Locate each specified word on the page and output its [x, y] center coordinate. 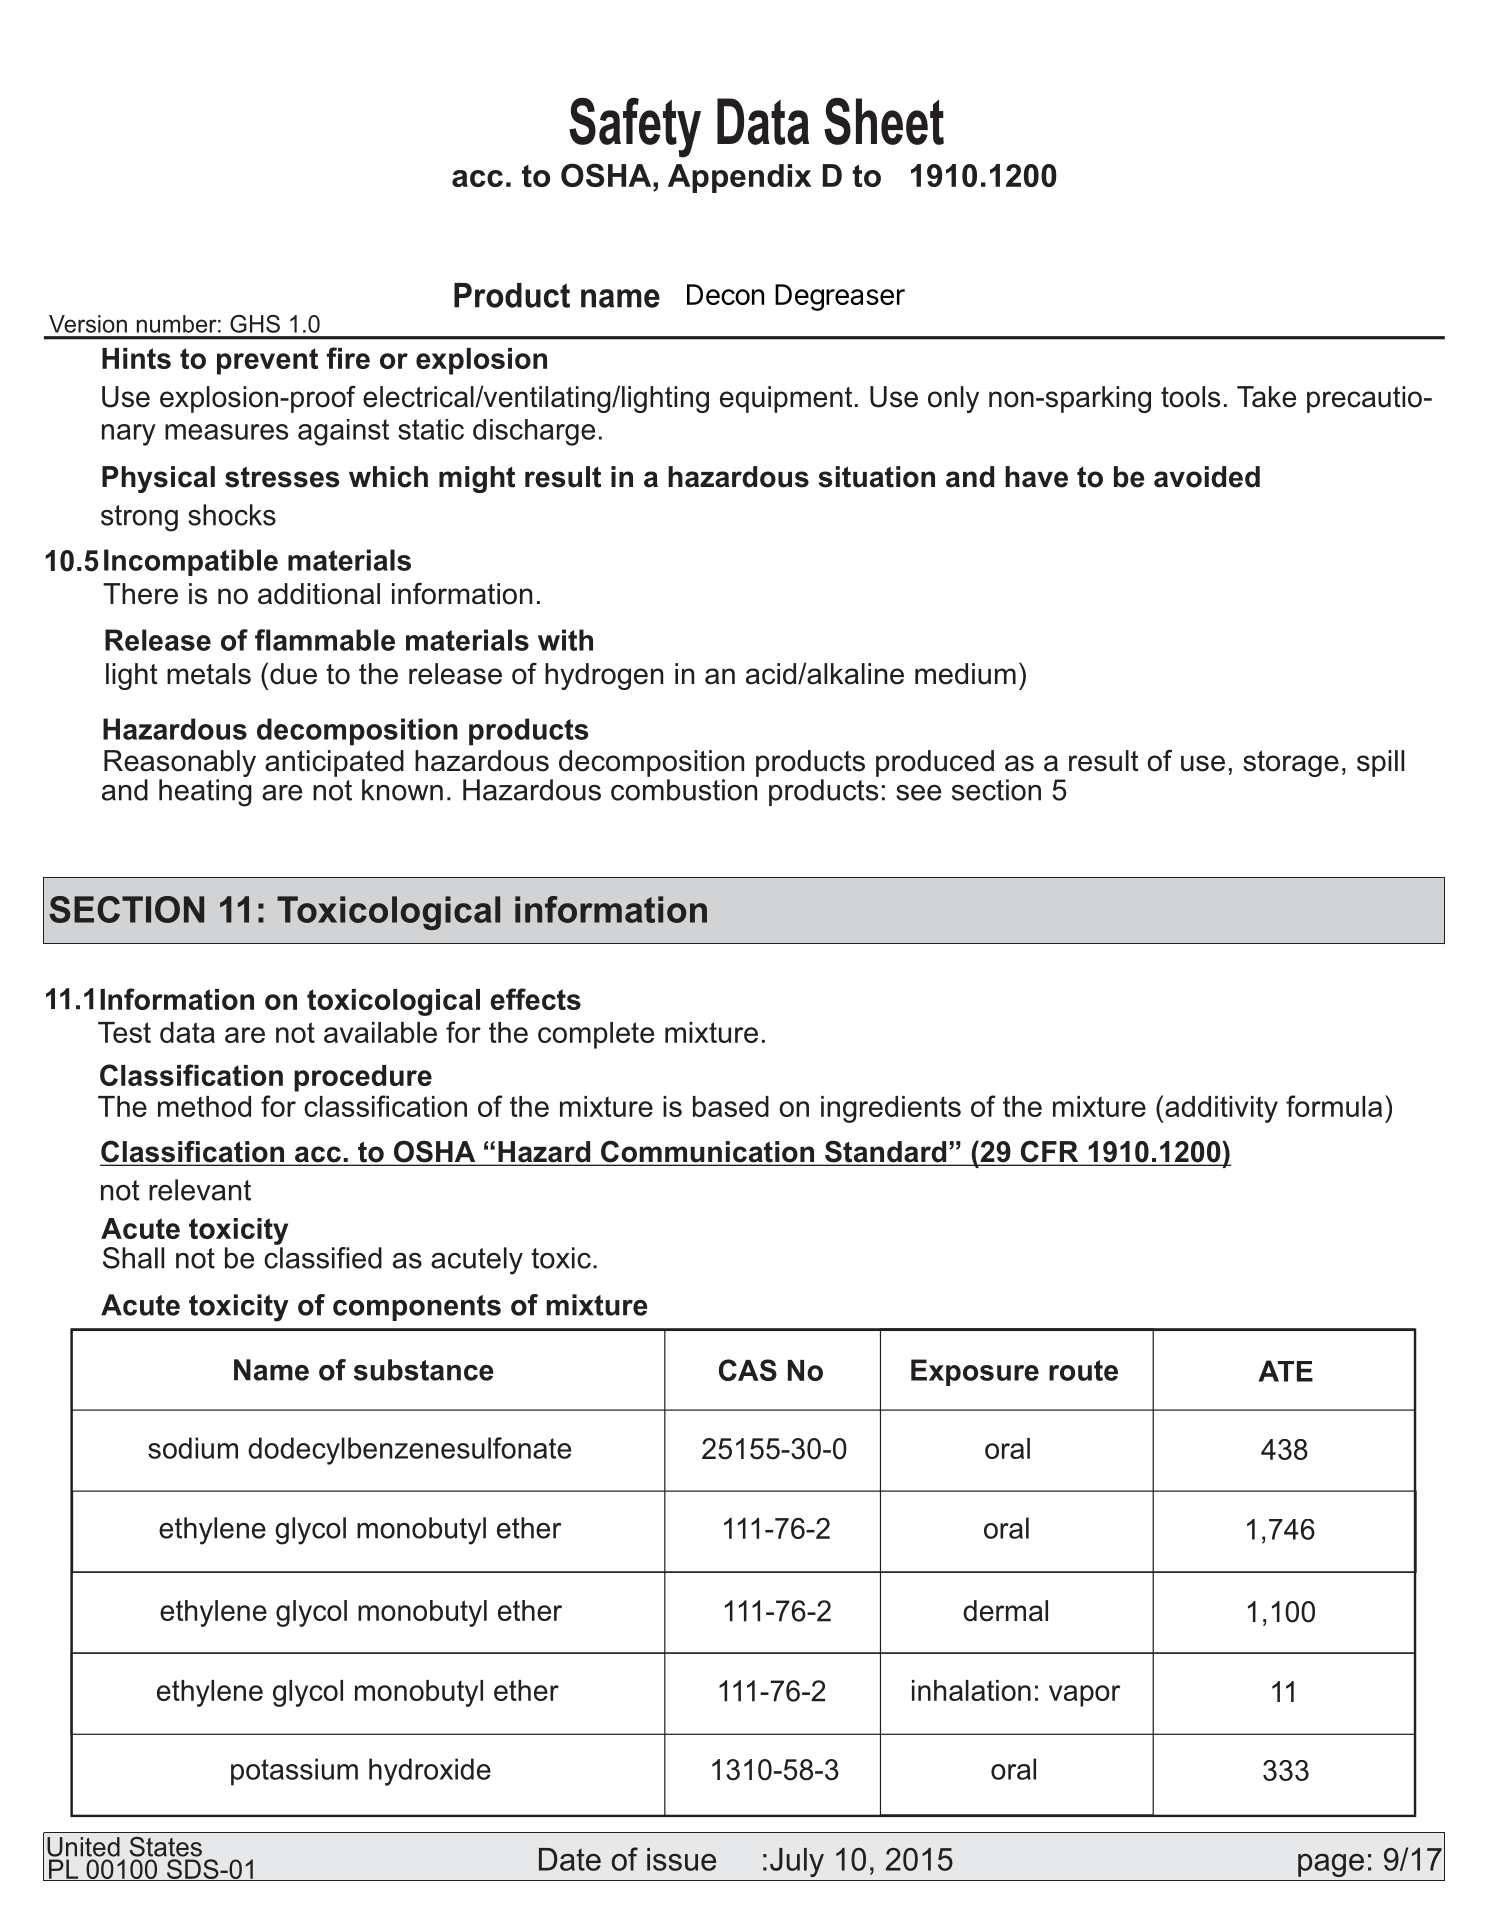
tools [1190, 397]
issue [681, 1859]
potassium [294, 1772]
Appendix [739, 178]
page [1331, 1865]
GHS [255, 324]
